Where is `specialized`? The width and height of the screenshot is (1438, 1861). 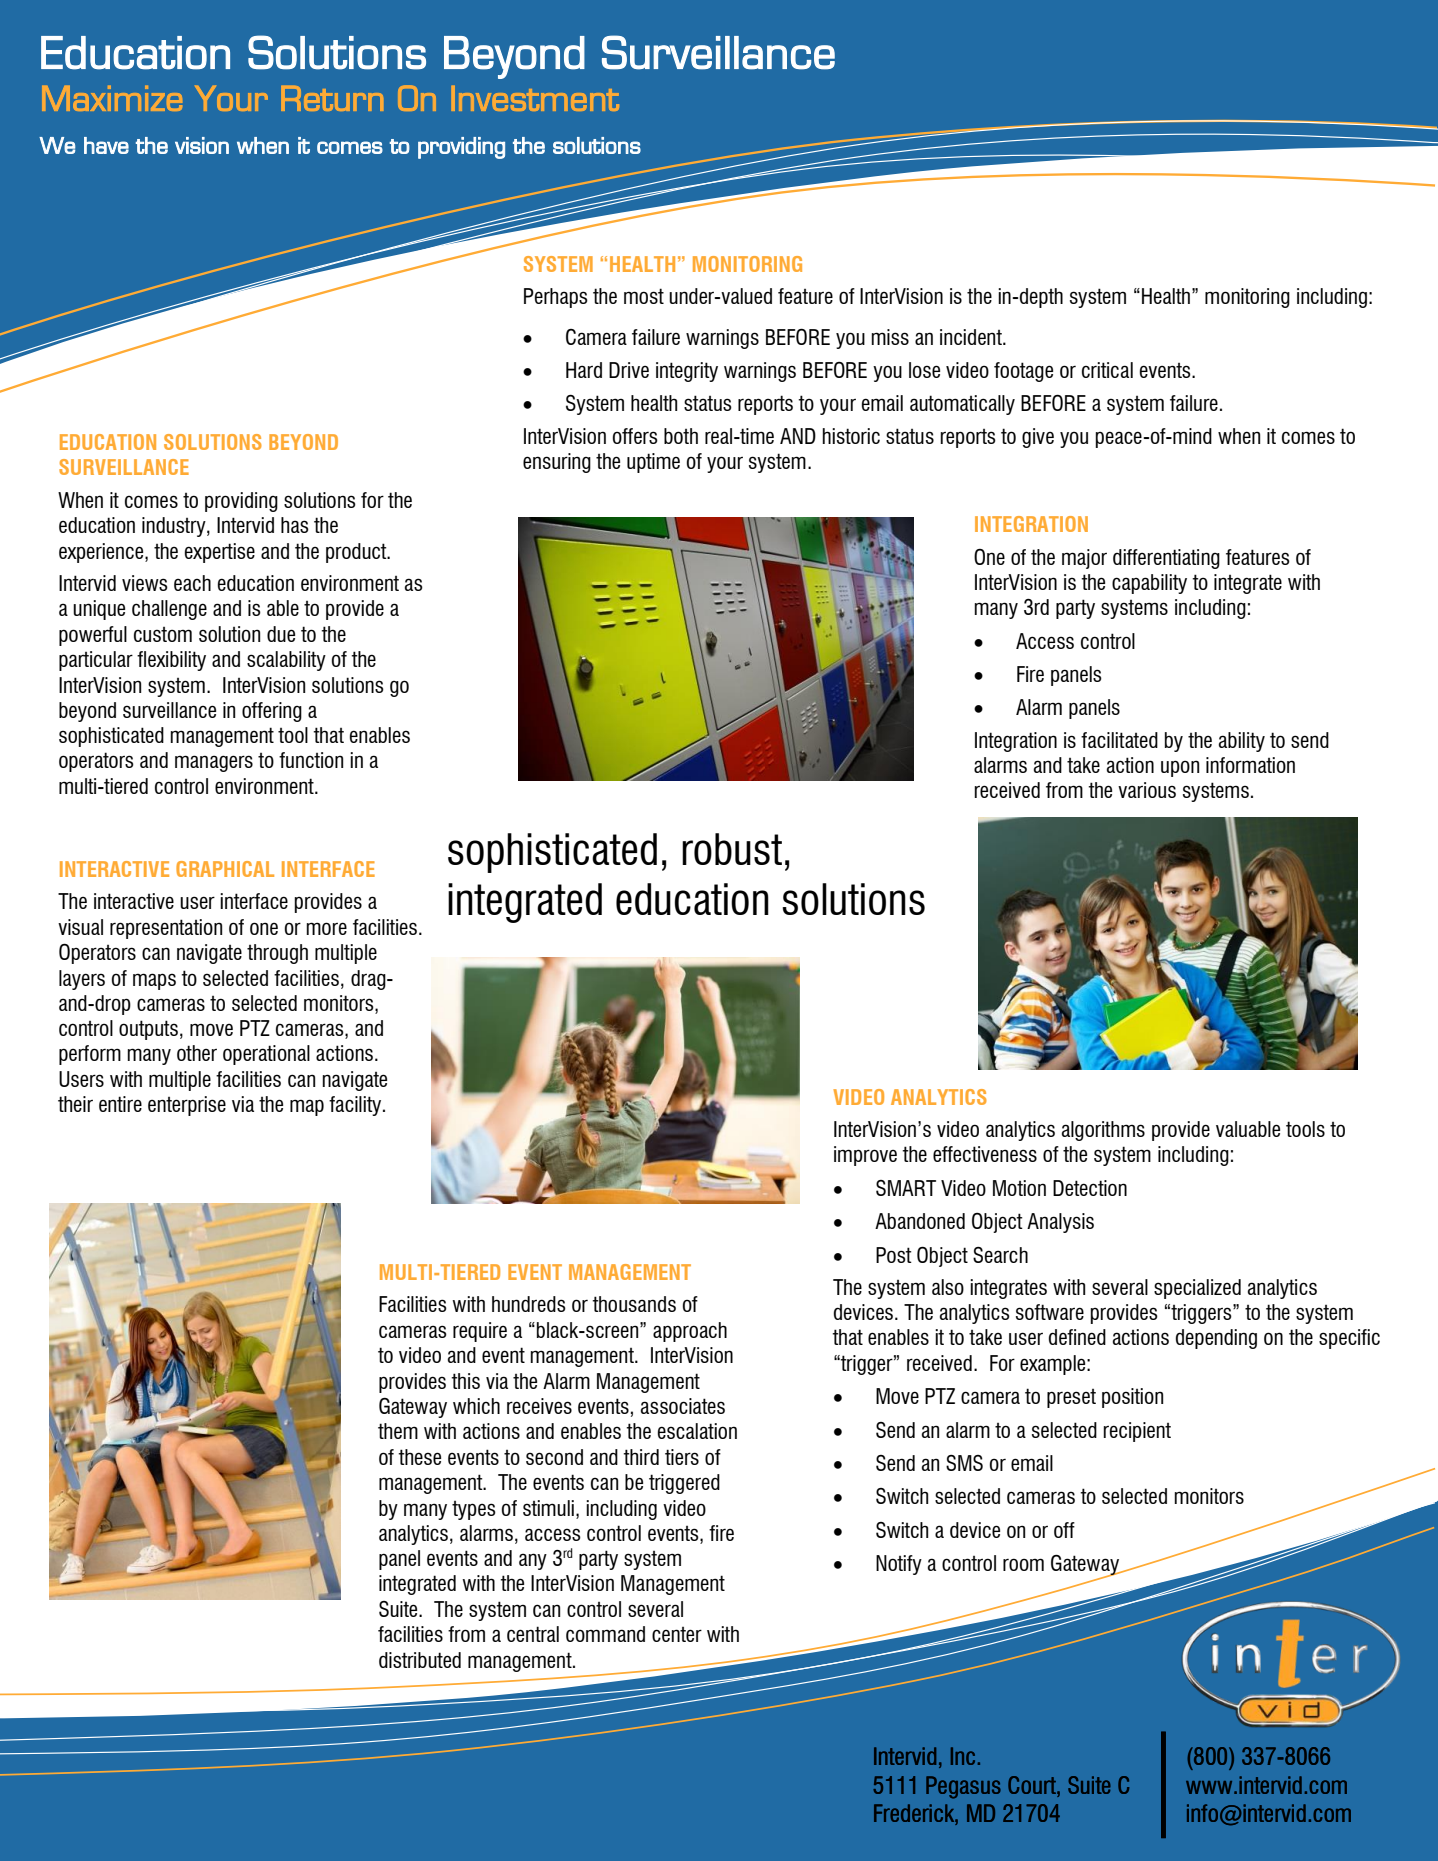 specialized is located at coordinates (1197, 1289).
